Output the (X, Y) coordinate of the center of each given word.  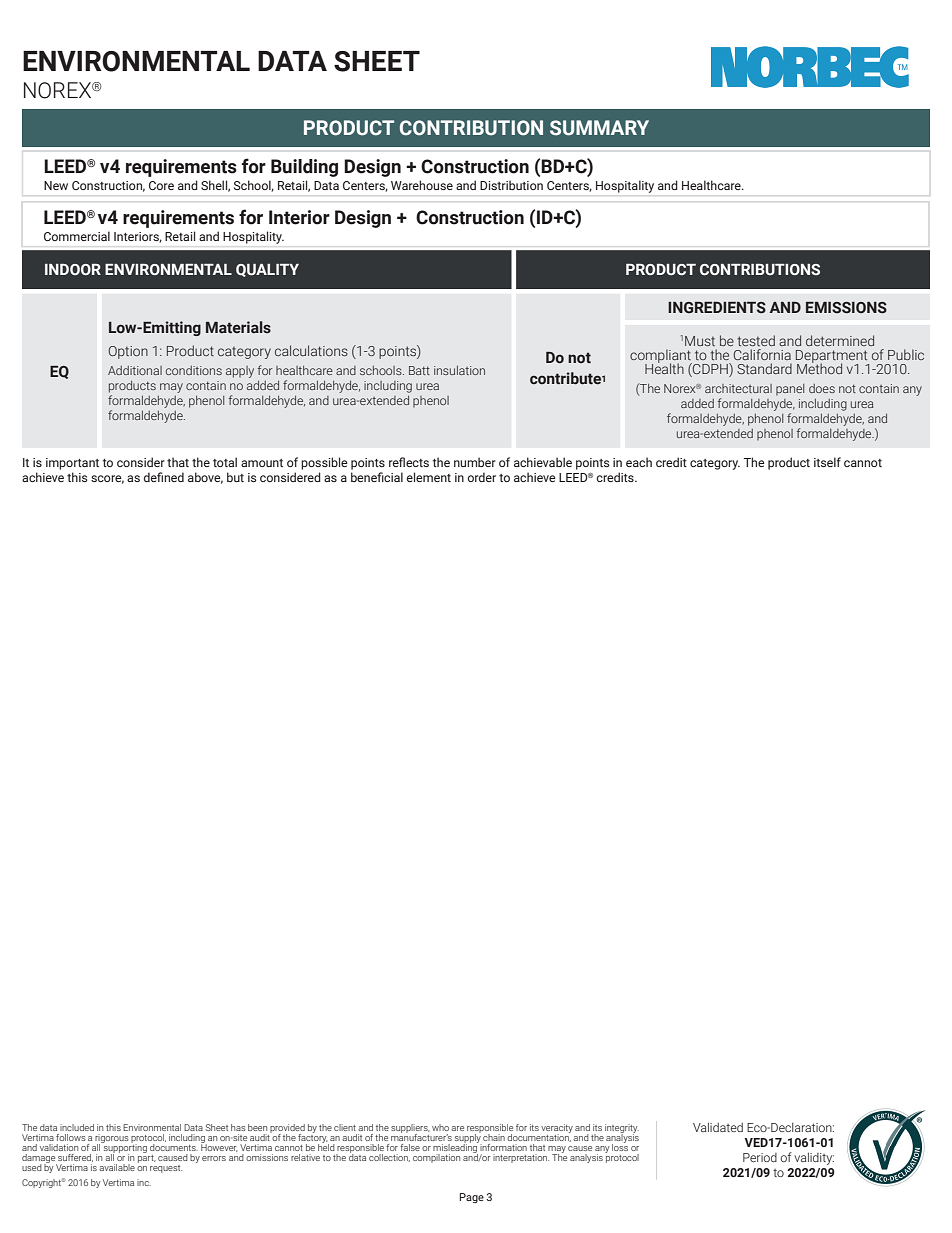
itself (827, 462)
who (440, 1127)
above (205, 478)
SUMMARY (599, 128)
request (166, 1169)
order (481, 477)
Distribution (511, 185)
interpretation (521, 1158)
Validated (718, 1127)
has (238, 1127)
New (56, 185)
